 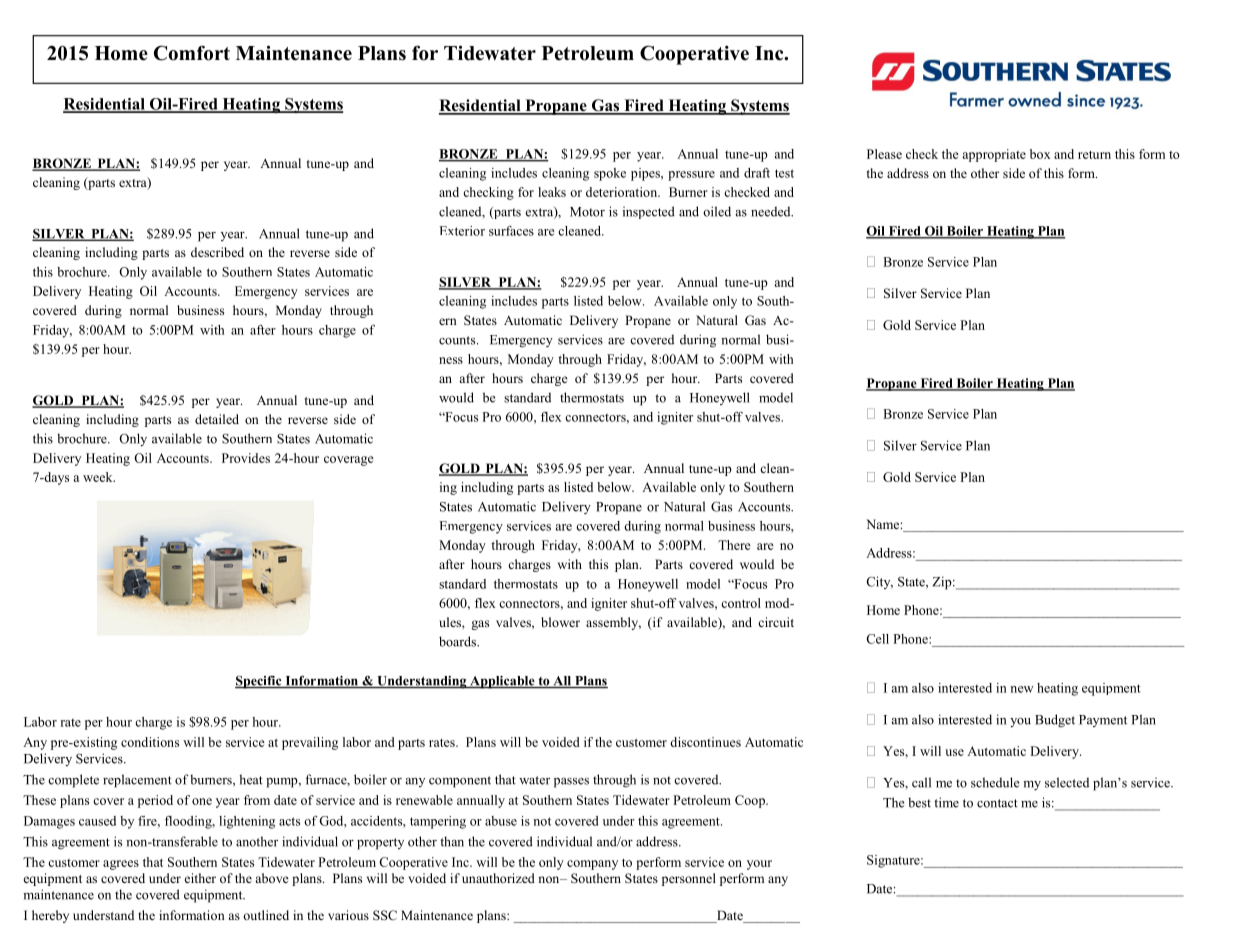 What do you see at coordinates (259, 682) in the document?
I see `Specific` at bounding box center [259, 682].
